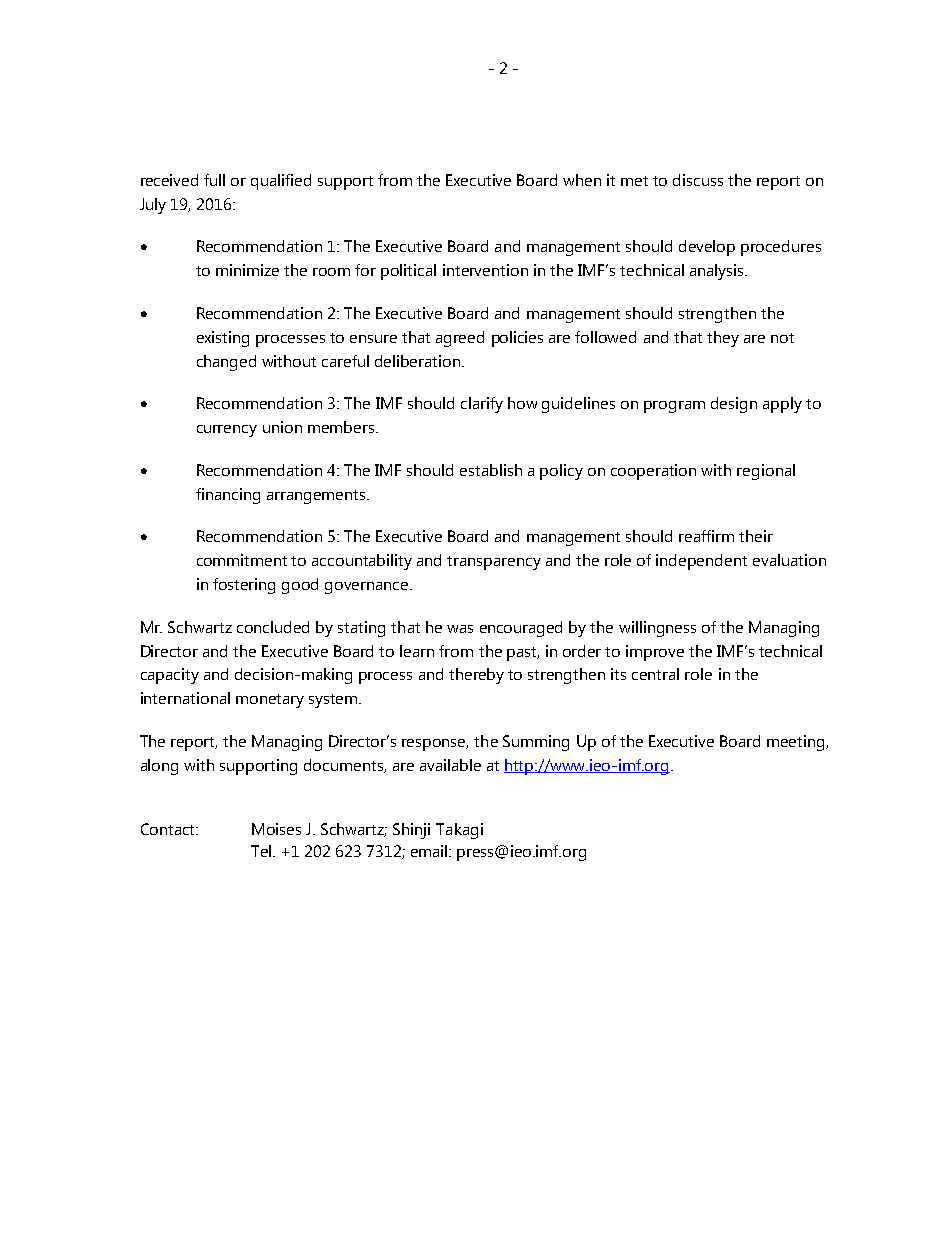 The width and height of the screenshot is (952, 1233). I want to click on fostering, so click(244, 586).
